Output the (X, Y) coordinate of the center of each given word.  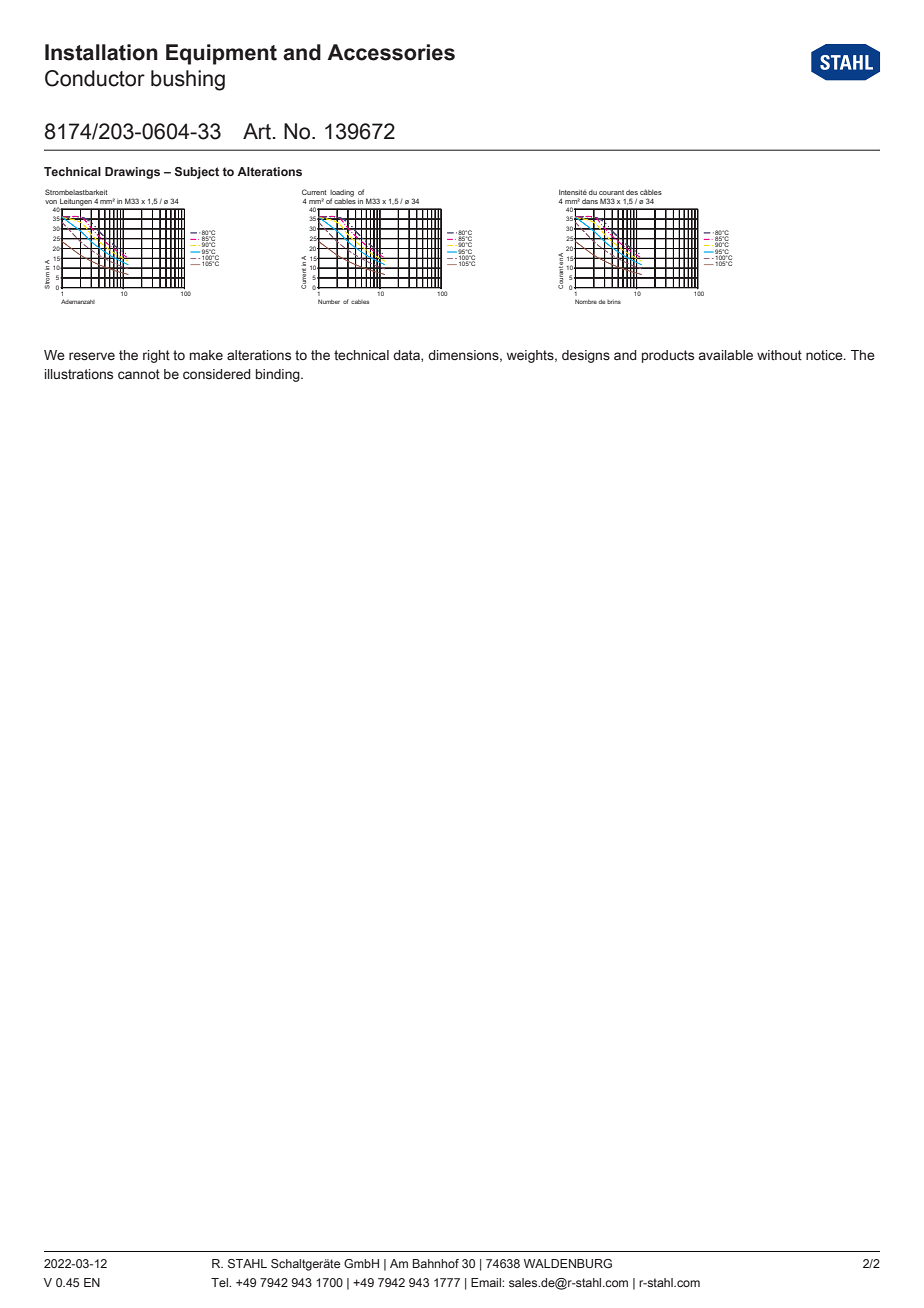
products (668, 356)
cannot (139, 374)
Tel (221, 1282)
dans (590, 201)
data (407, 356)
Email (487, 1282)
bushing (188, 80)
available (726, 355)
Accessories (391, 52)
